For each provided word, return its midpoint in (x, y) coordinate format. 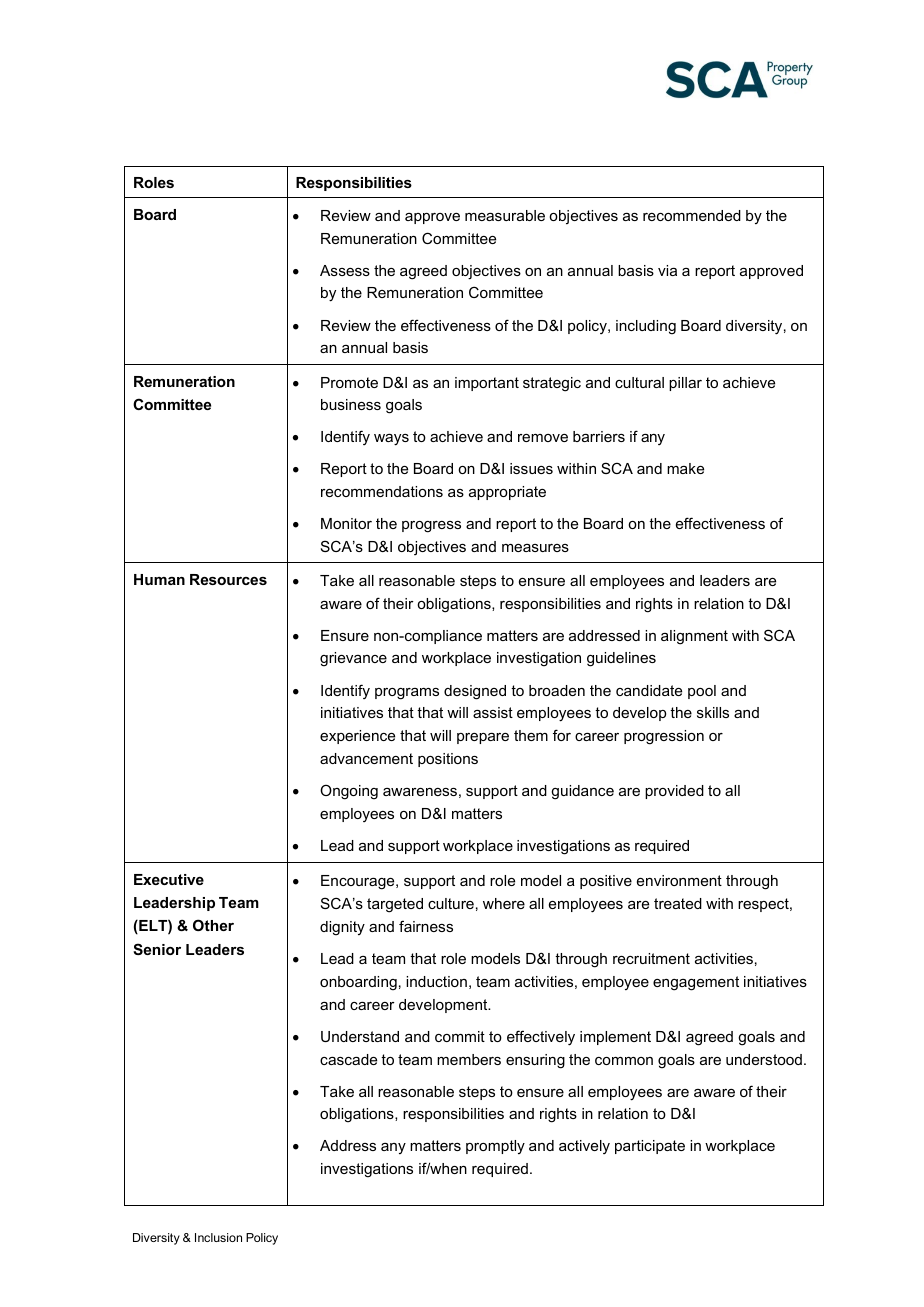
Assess (345, 270)
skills (713, 712)
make (685, 468)
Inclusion (218, 1237)
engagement (696, 983)
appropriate (507, 493)
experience (357, 737)
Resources (228, 579)
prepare (483, 738)
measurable (505, 215)
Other (213, 925)
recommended (692, 215)
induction (436, 981)
